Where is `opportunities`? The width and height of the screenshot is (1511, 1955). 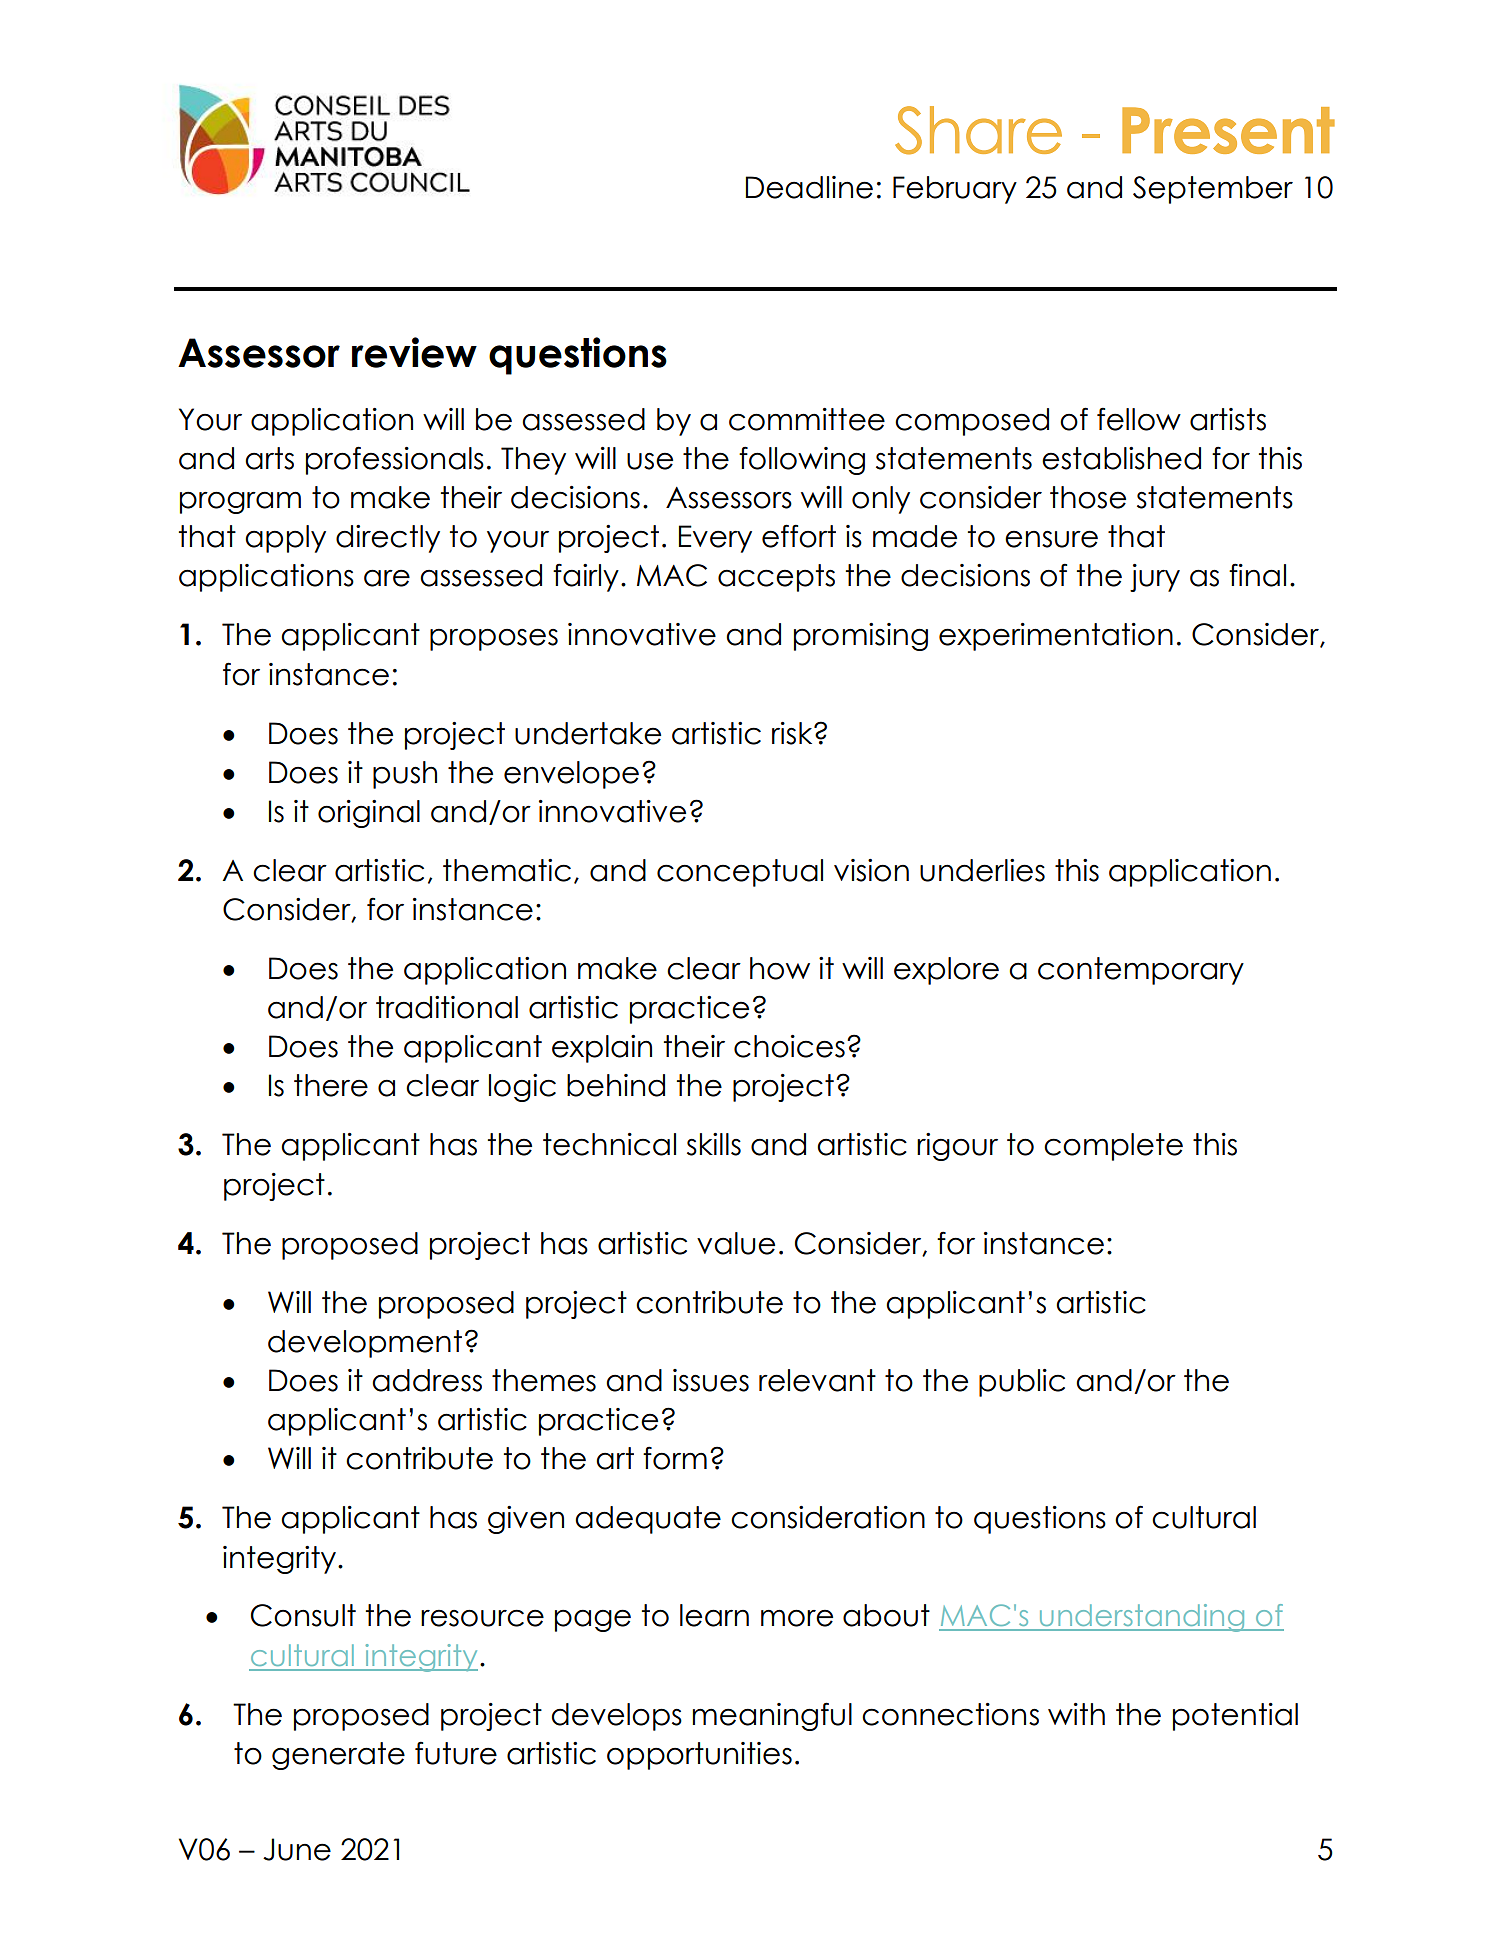 opportunities is located at coordinates (699, 1756).
